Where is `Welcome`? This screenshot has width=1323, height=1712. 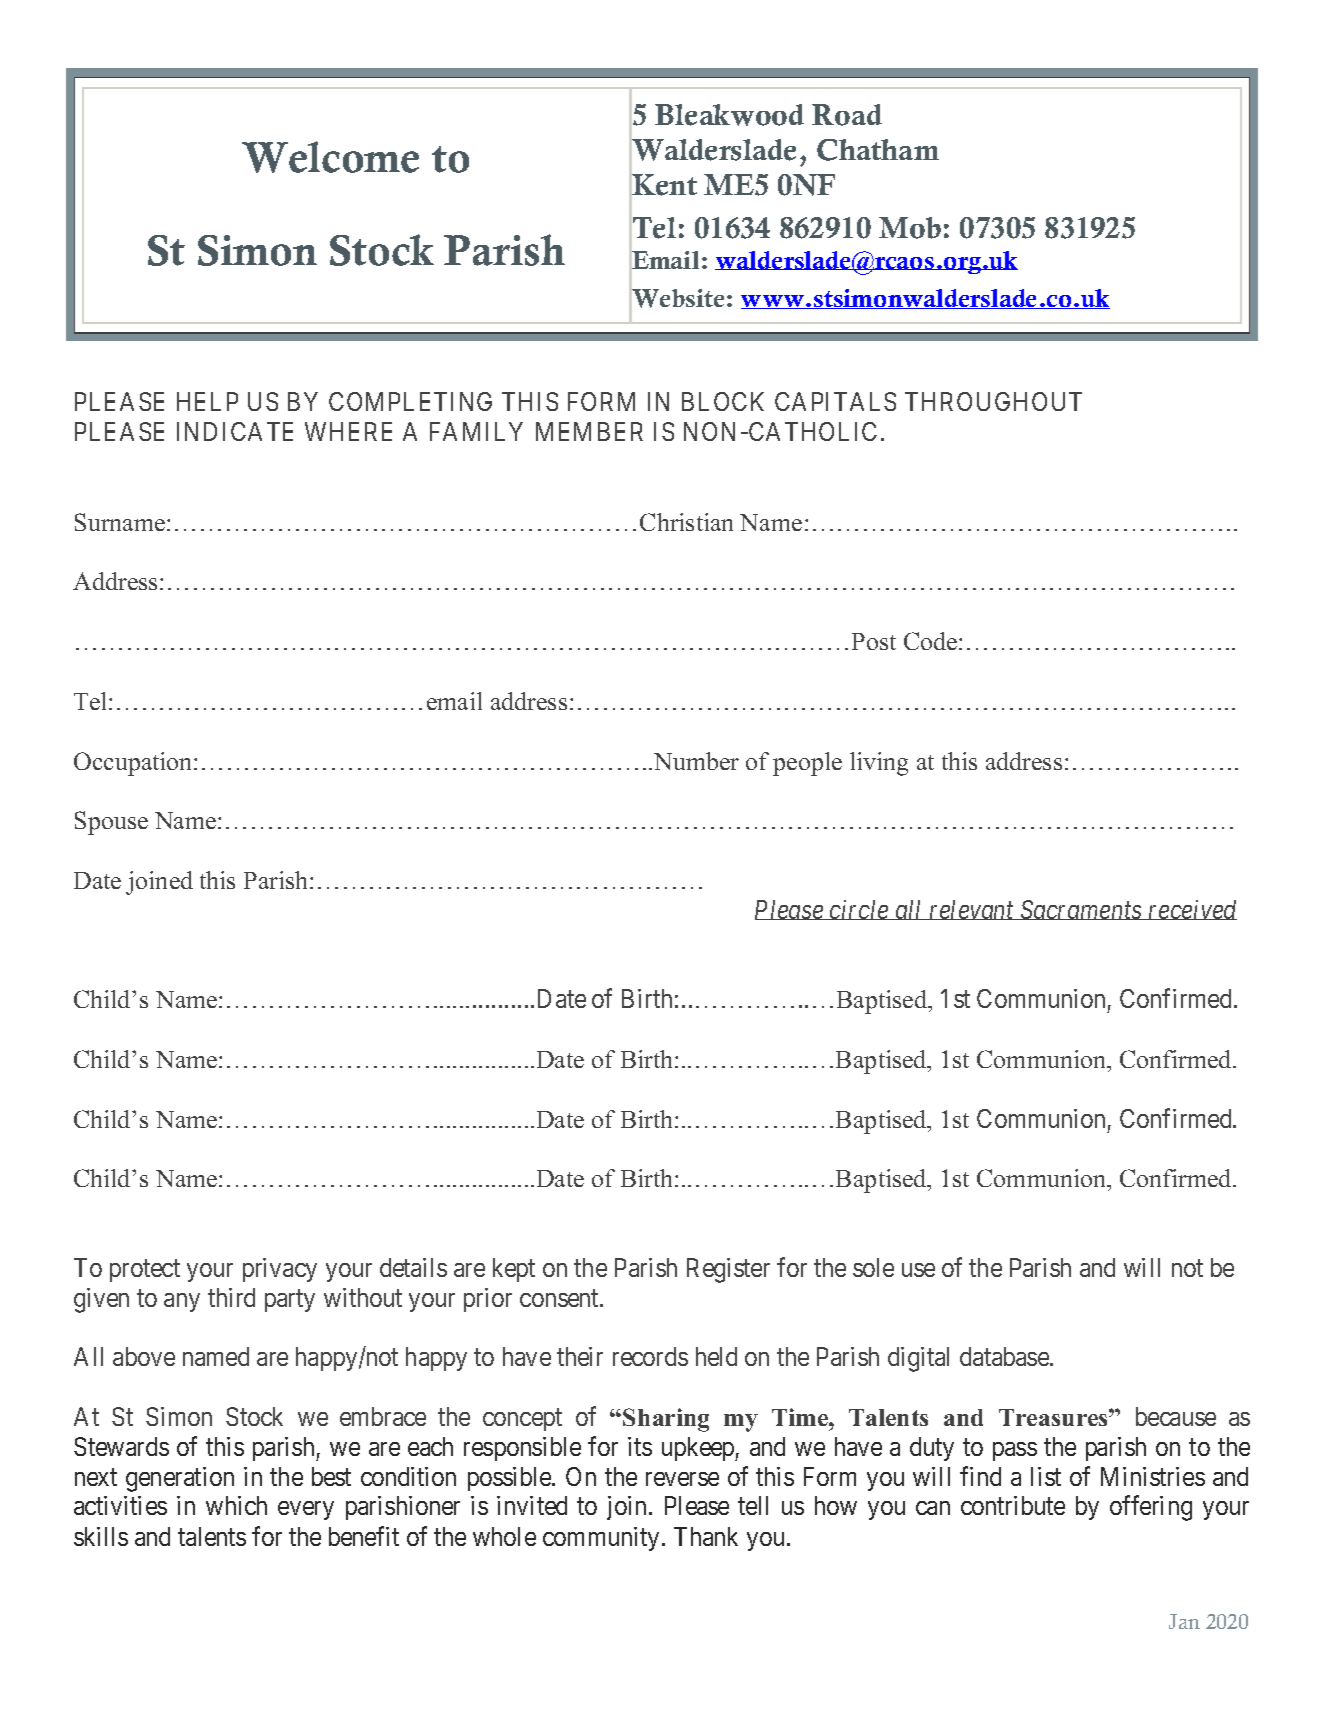
Welcome is located at coordinates (330, 157).
